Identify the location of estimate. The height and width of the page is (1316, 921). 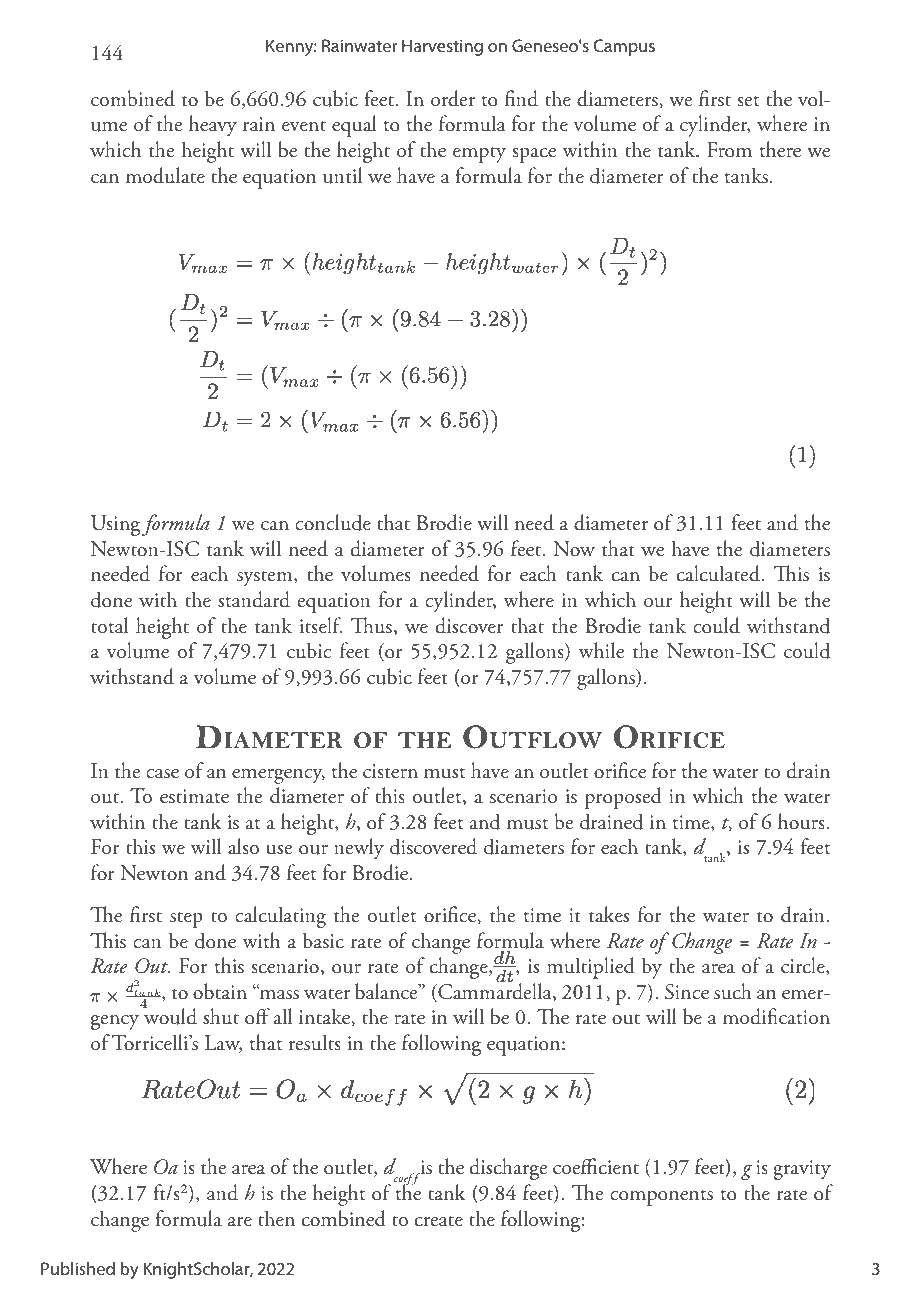
(194, 796).
